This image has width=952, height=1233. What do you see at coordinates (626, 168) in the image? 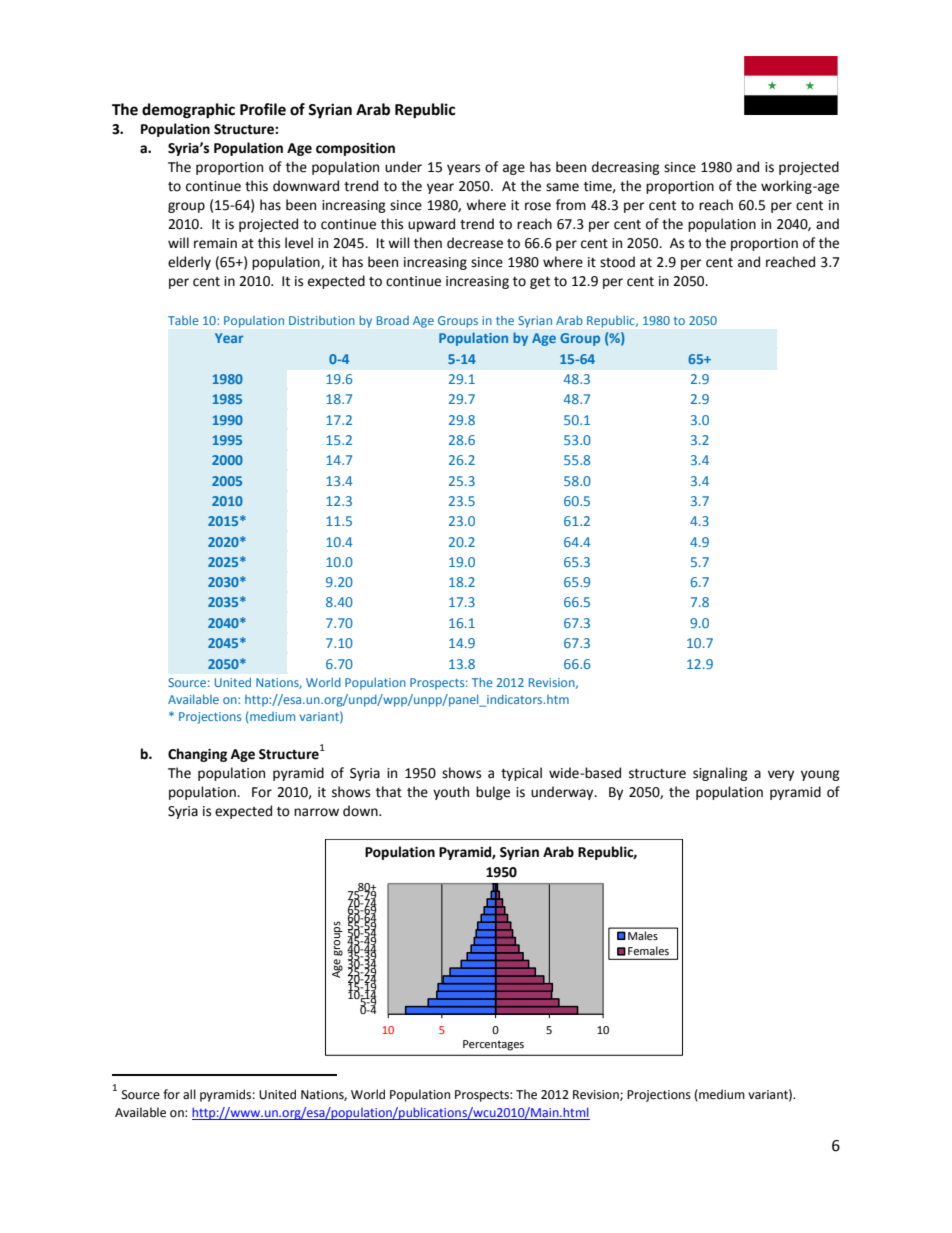
I see `decreasing` at bounding box center [626, 168].
